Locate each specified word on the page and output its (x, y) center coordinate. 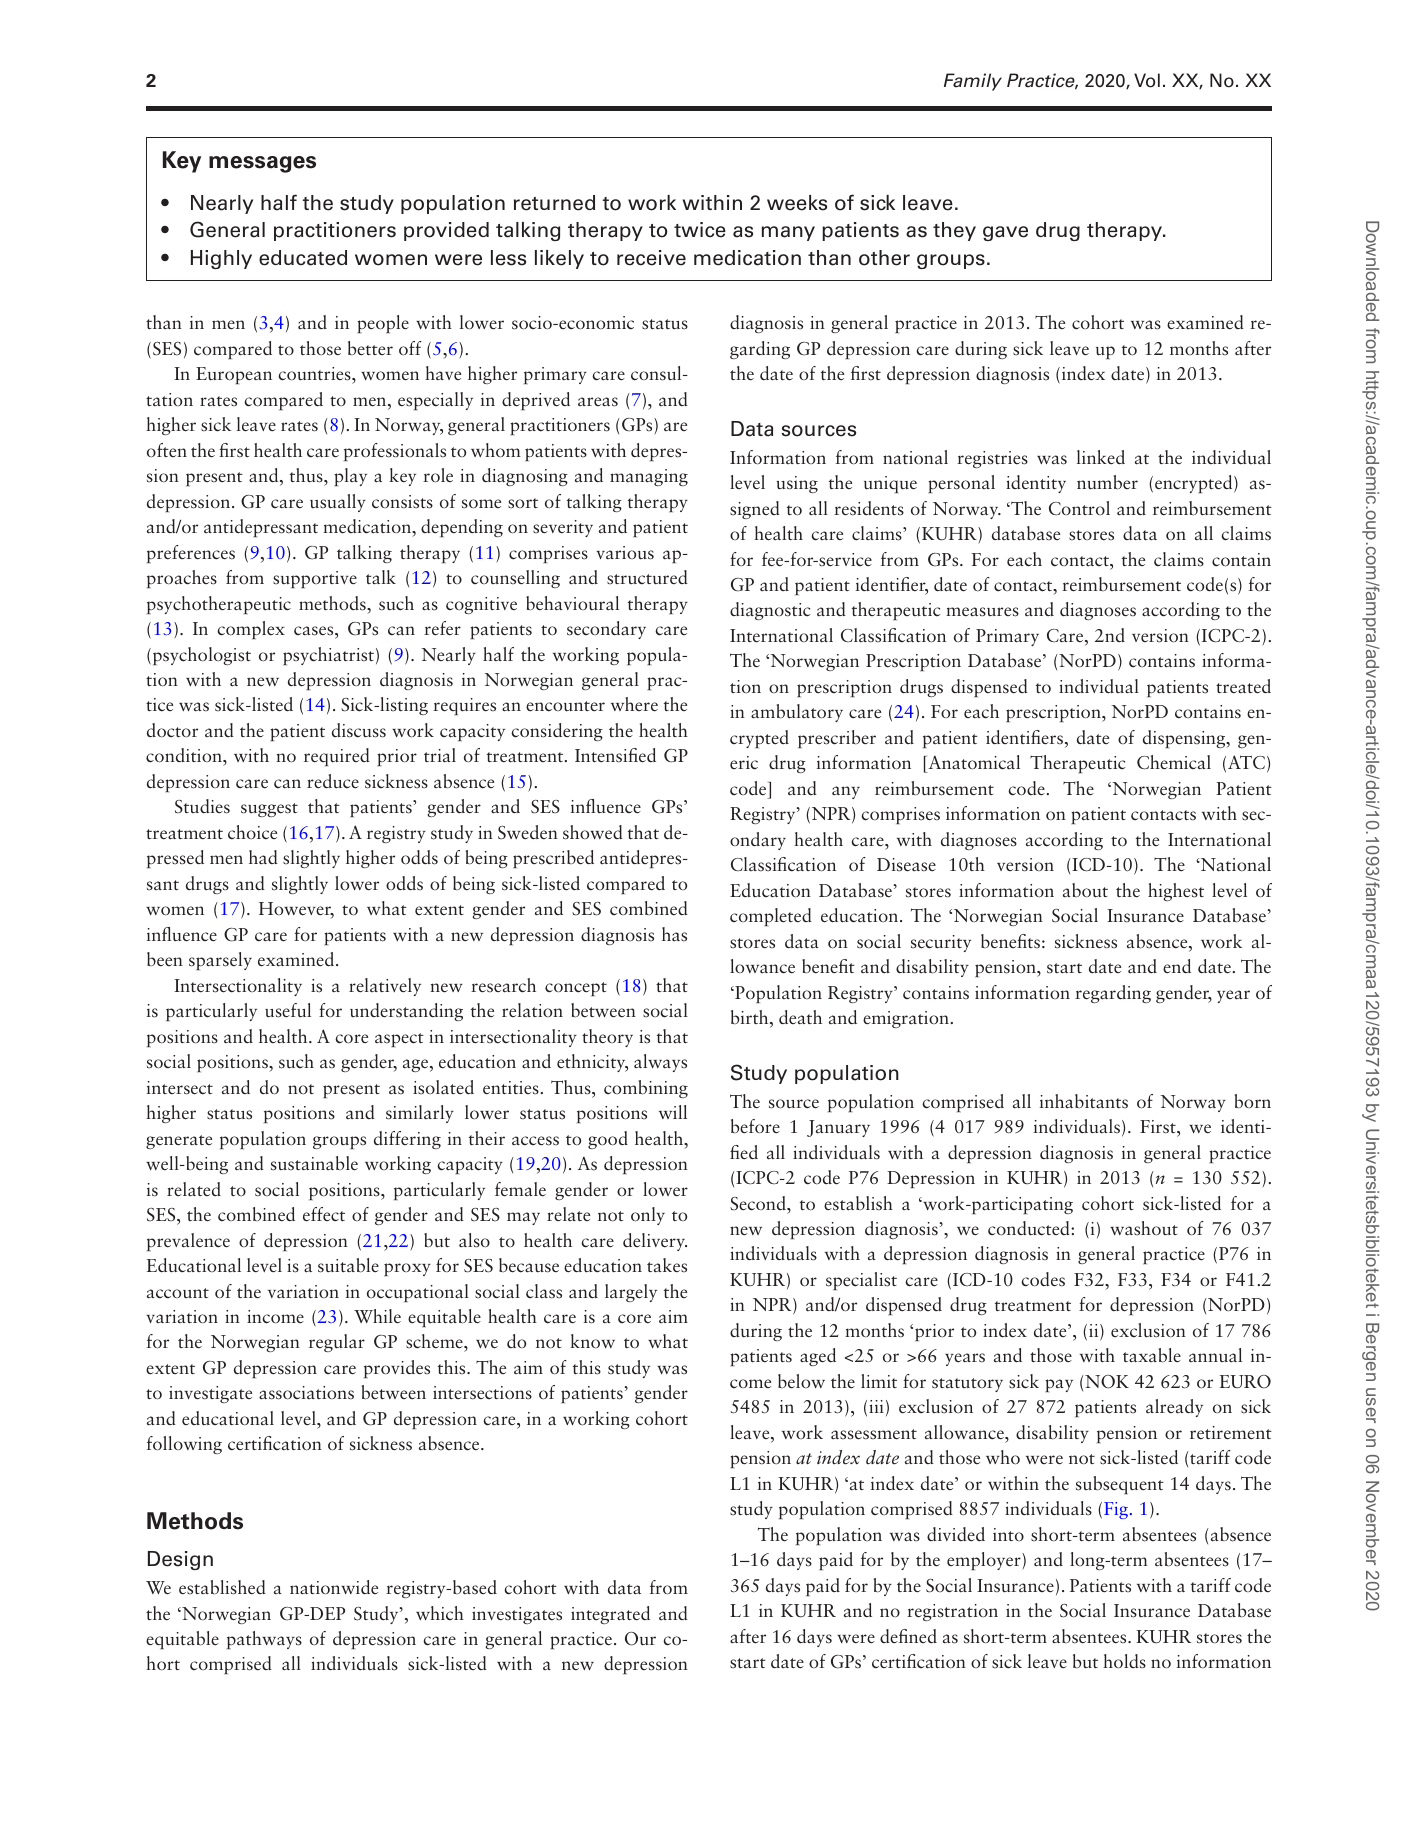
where (634, 704)
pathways (264, 1640)
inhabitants (1084, 1101)
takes (667, 1265)
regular (337, 1343)
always (660, 1063)
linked (1101, 457)
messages (262, 164)
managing (649, 477)
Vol (1147, 80)
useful (288, 1010)
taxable (1152, 1355)
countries (315, 374)
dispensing (1185, 739)
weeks (797, 203)
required (337, 757)
